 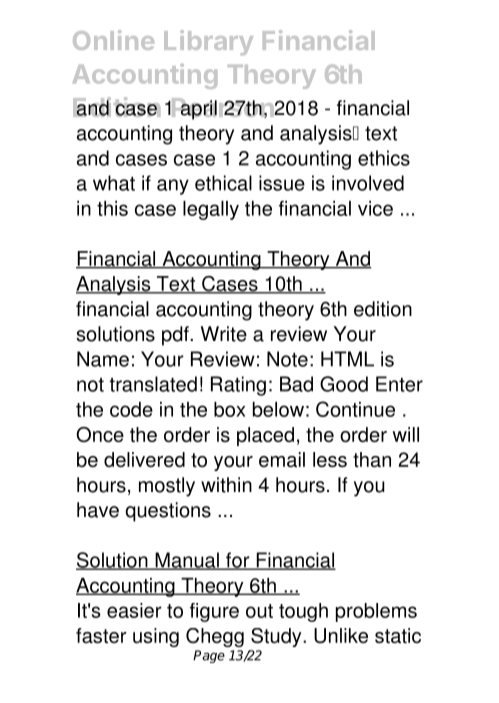 What do you see at coordinates (208, 42) in the image?
I see `Library` at bounding box center [208, 42].
